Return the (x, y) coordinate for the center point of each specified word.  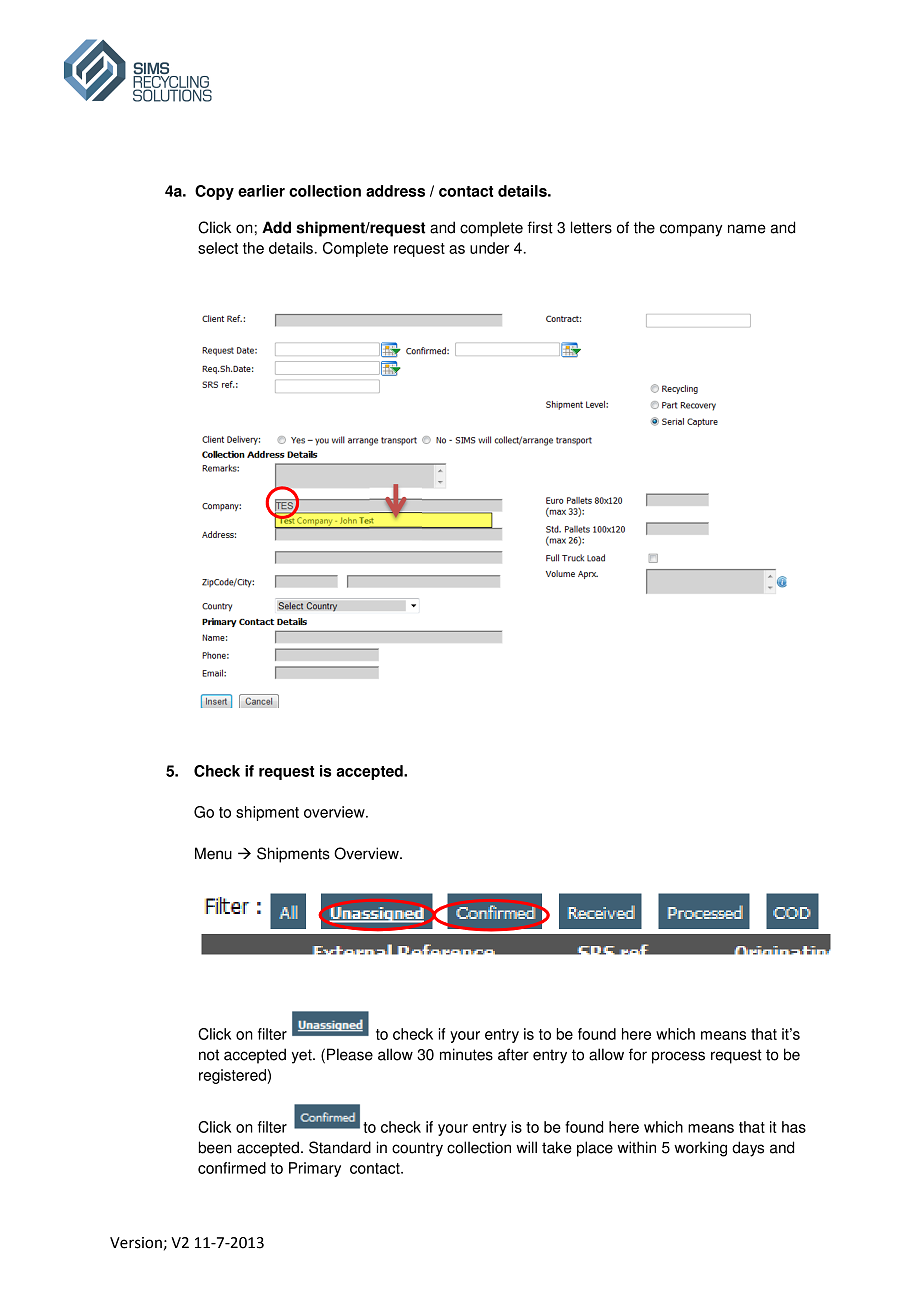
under (489, 248)
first (540, 227)
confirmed (232, 1168)
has (794, 1127)
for (638, 1054)
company (691, 230)
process (678, 1057)
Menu (213, 853)
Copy (214, 192)
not (209, 1055)
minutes (466, 1054)
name (747, 229)
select (218, 248)
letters (591, 227)
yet (303, 1056)
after (513, 1054)
